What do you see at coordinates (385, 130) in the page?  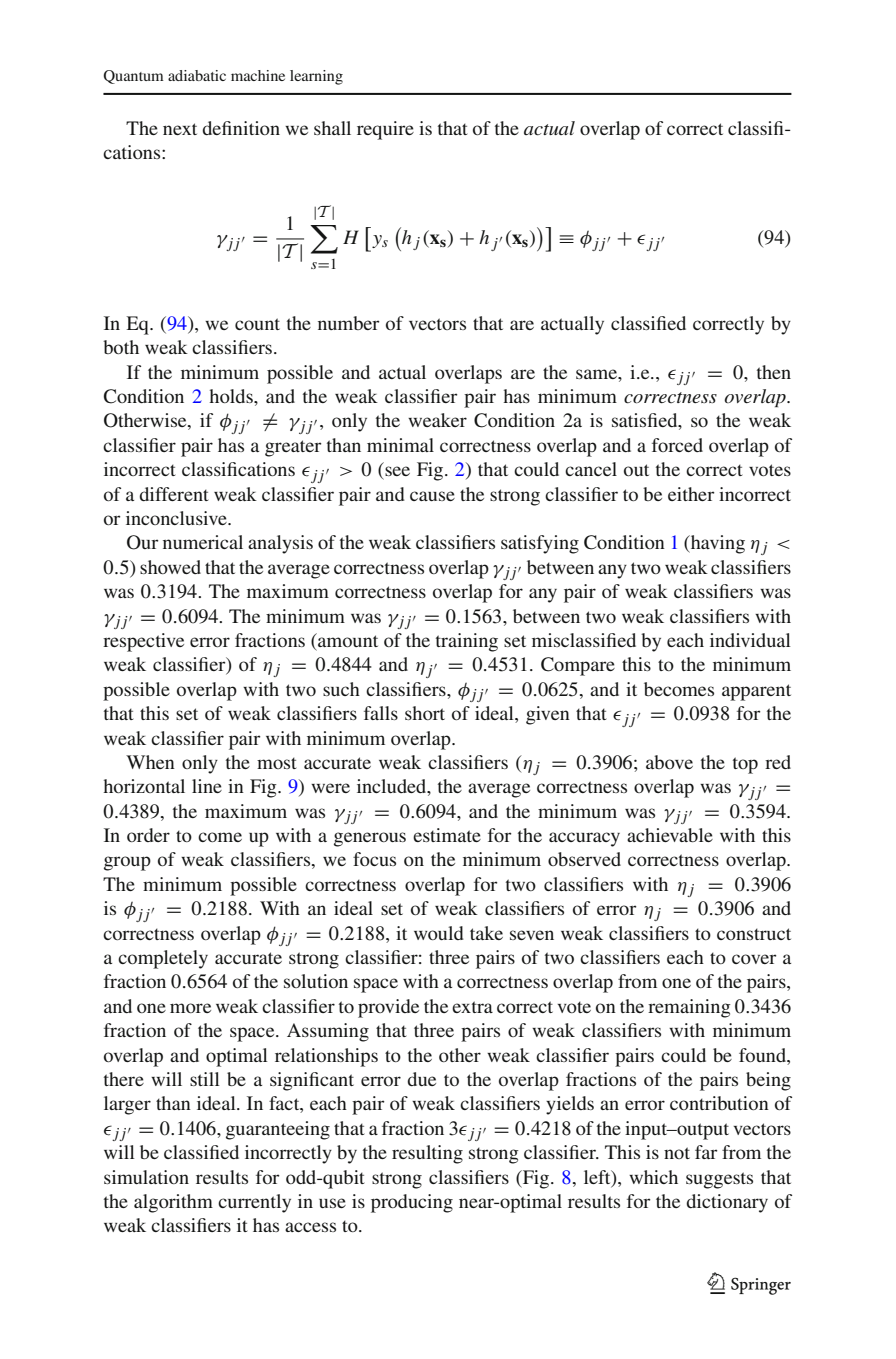 I see `require` at bounding box center [385, 130].
